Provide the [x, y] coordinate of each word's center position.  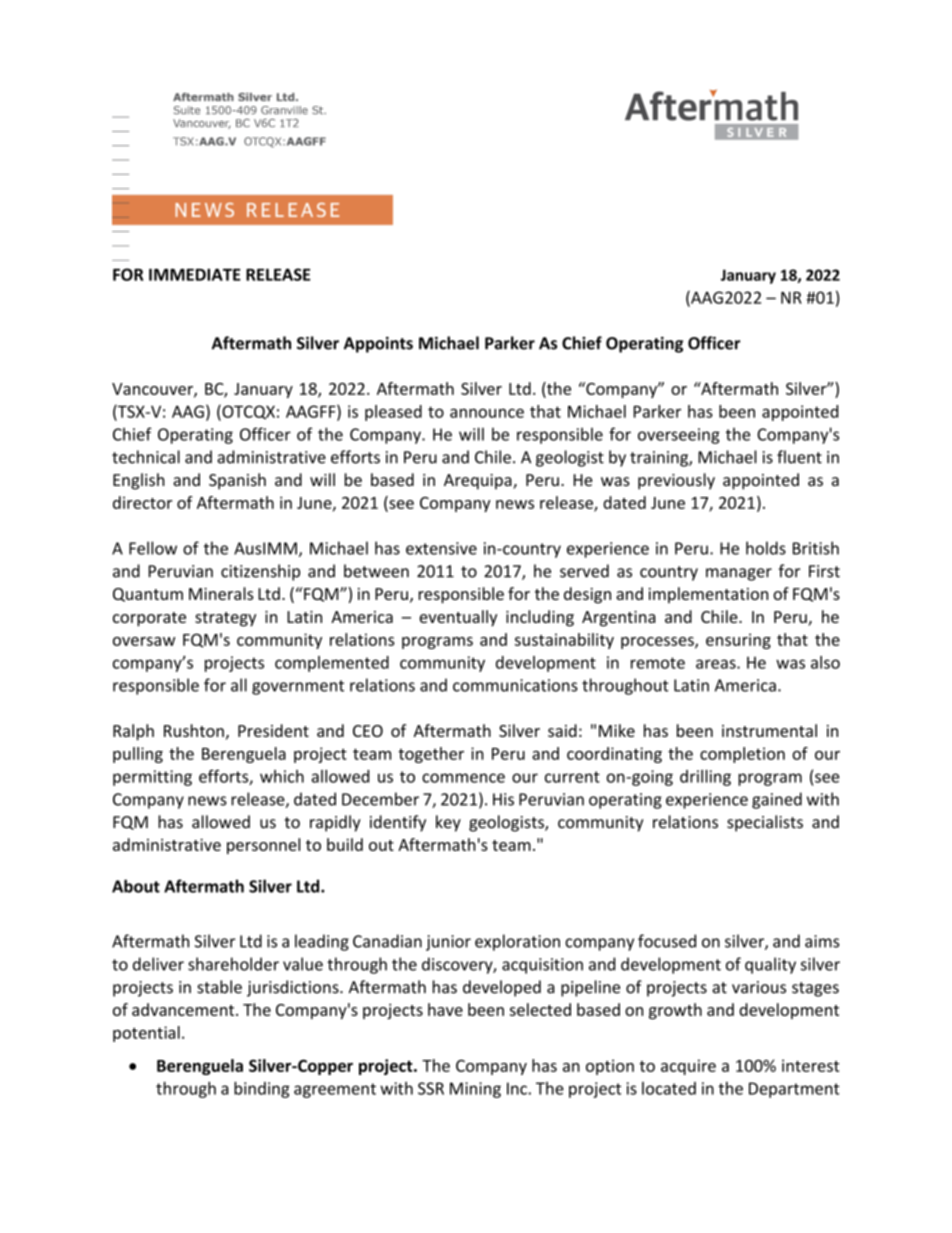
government [298, 687]
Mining [475, 1090]
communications [515, 685]
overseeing [679, 436]
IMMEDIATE [195, 274]
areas [717, 664]
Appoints [378, 345]
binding [262, 1089]
